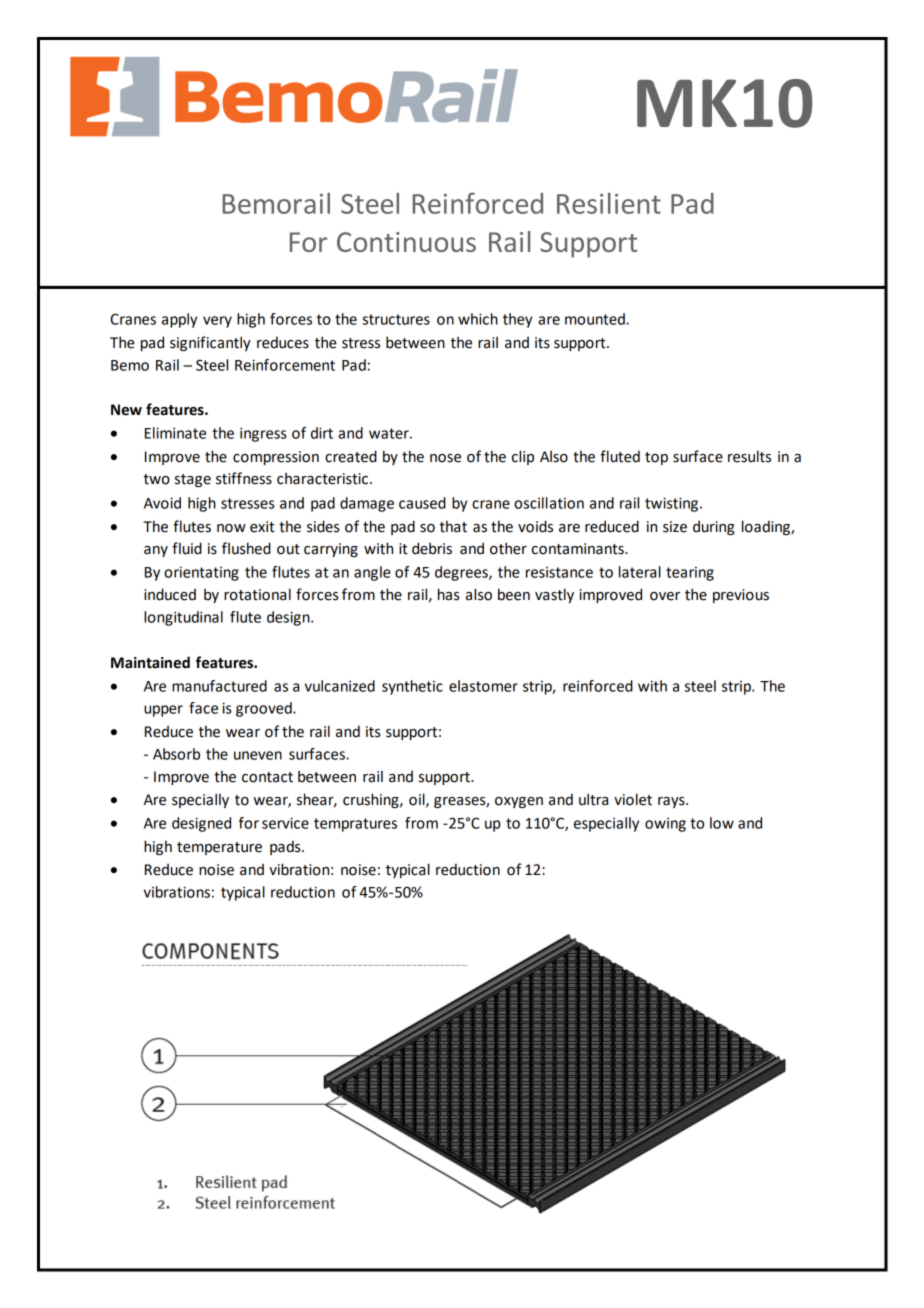 The height and width of the screenshot is (1308, 924). What do you see at coordinates (519, 802) in the screenshot?
I see `oxygen` at bounding box center [519, 802].
